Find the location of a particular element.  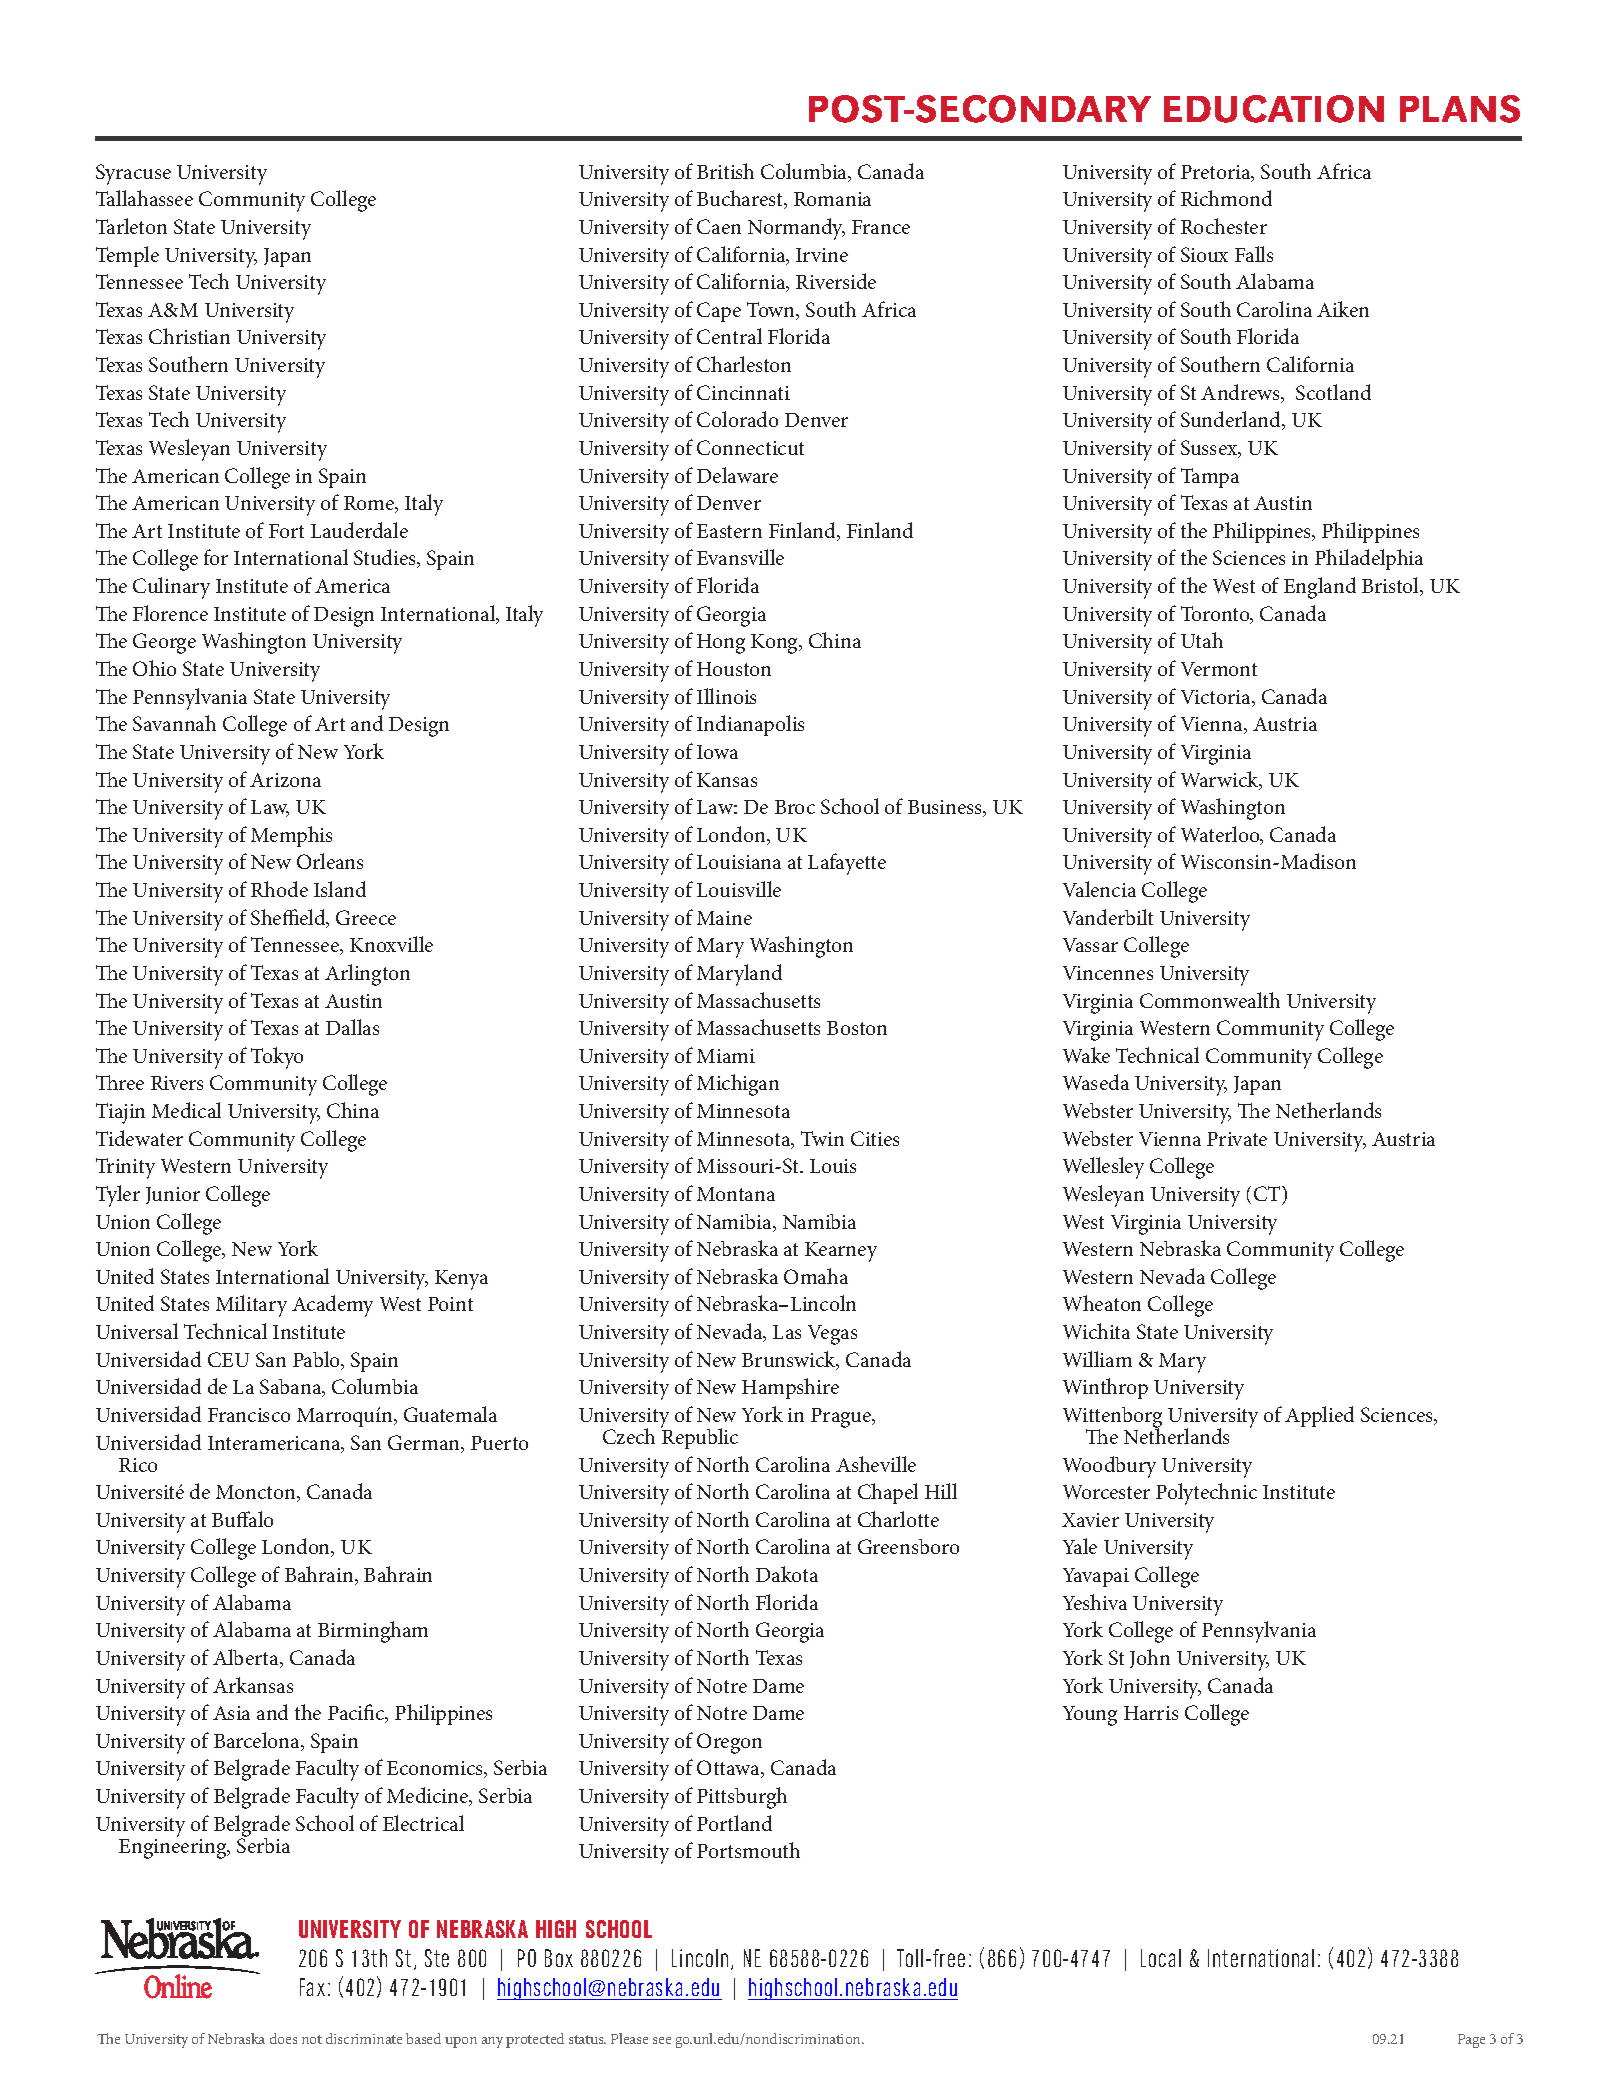

Arizona is located at coordinates (285, 780).
